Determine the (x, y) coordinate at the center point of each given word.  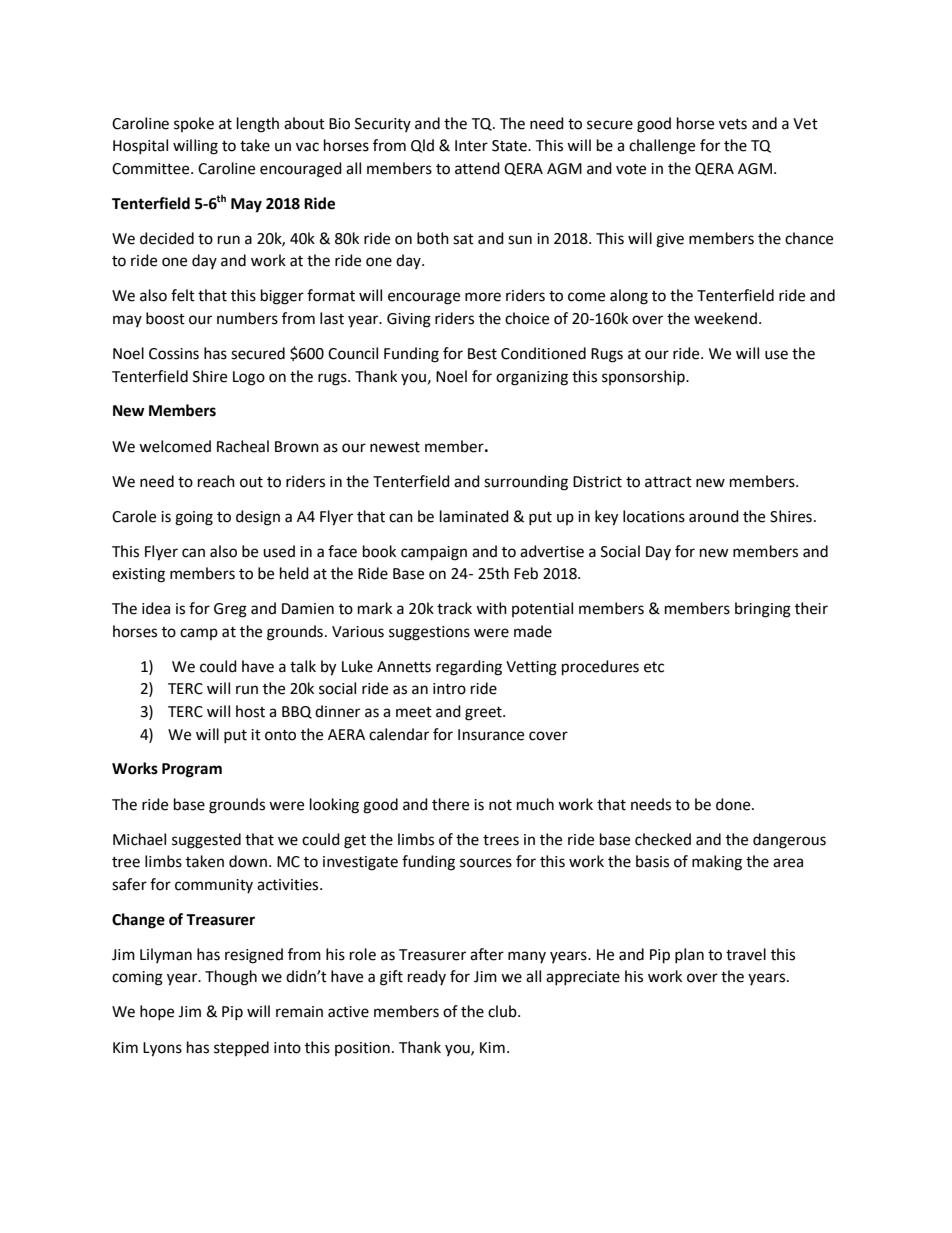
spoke (194, 124)
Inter (471, 146)
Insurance (491, 735)
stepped (241, 1048)
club (503, 1011)
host (250, 711)
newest (395, 447)
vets (733, 124)
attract (668, 482)
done (734, 804)
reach (216, 481)
